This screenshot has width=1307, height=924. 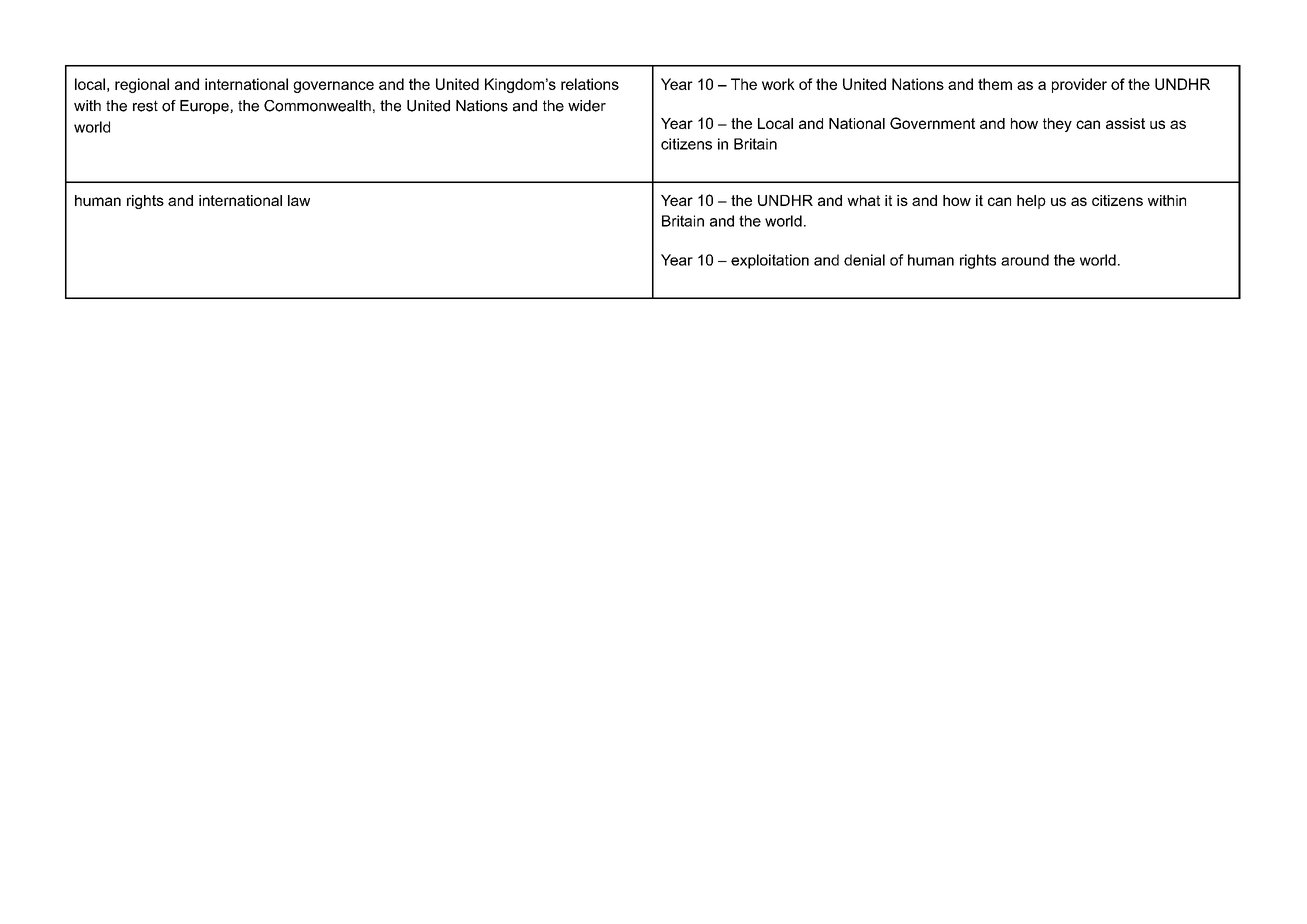 What do you see at coordinates (333, 87) in the screenshot?
I see `governance` at bounding box center [333, 87].
